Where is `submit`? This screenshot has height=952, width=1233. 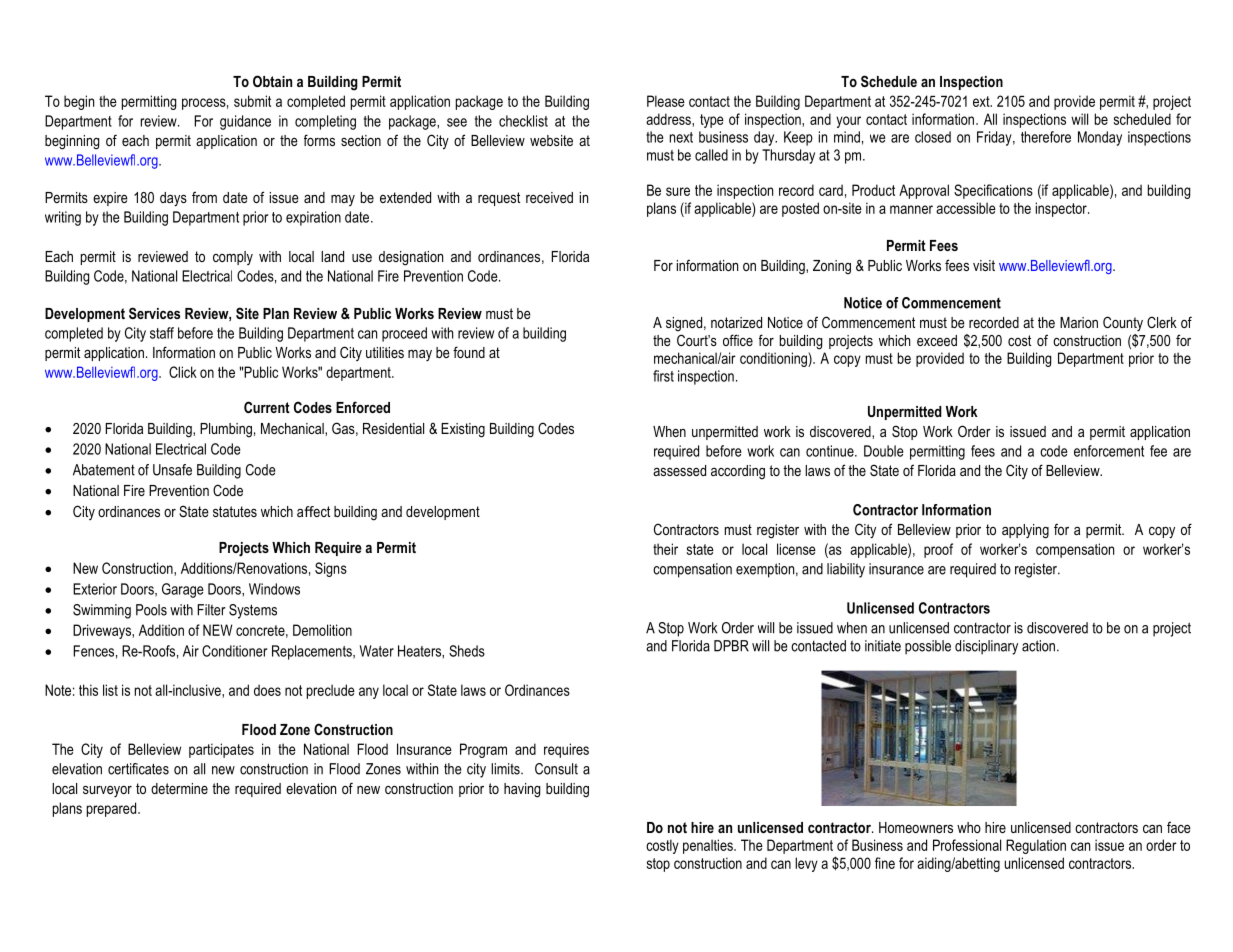
submit is located at coordinates (252, 101).
